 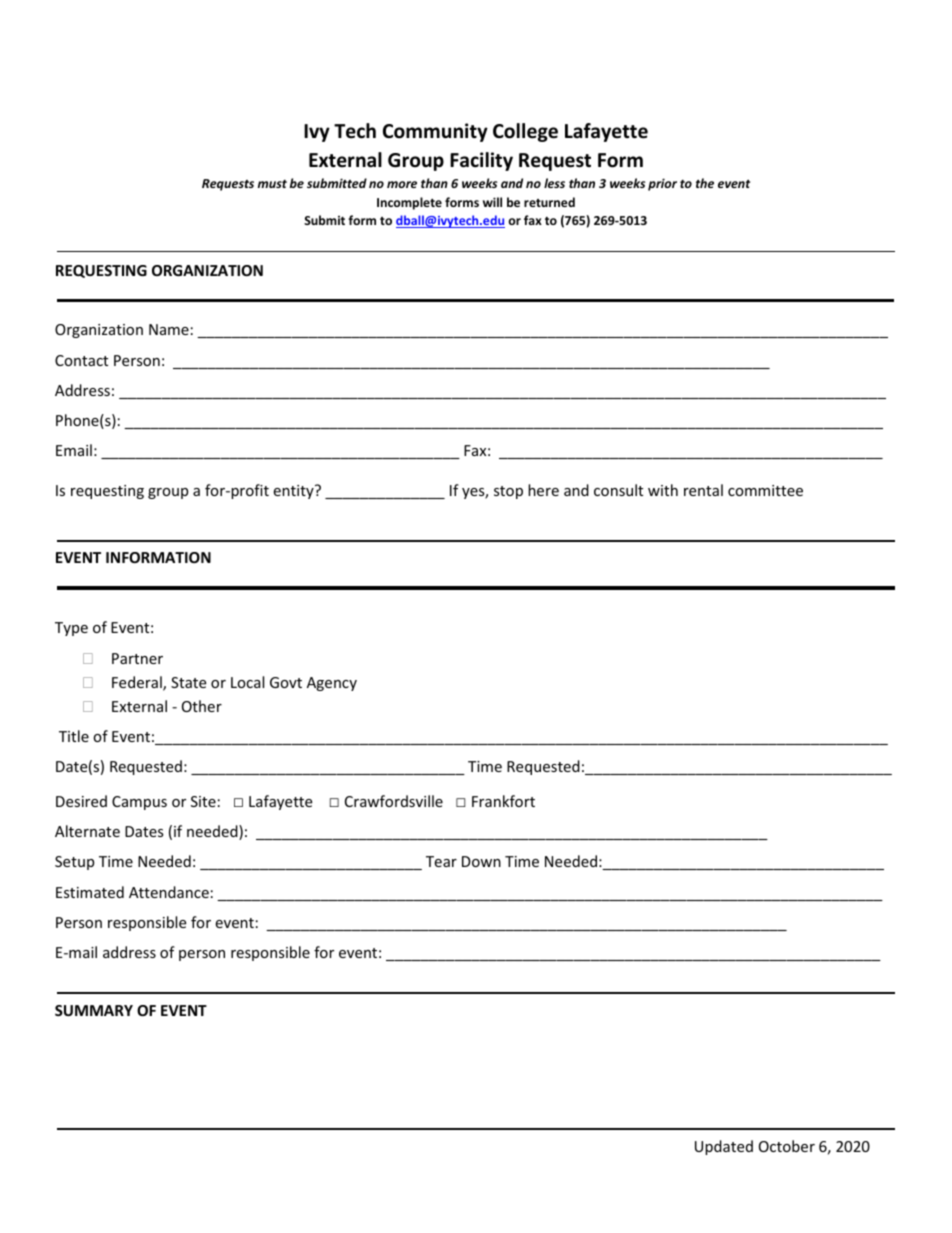 What do you see at coordinates (662, 184) in the page?
I see `prior` at bounding box center [662, 184].
